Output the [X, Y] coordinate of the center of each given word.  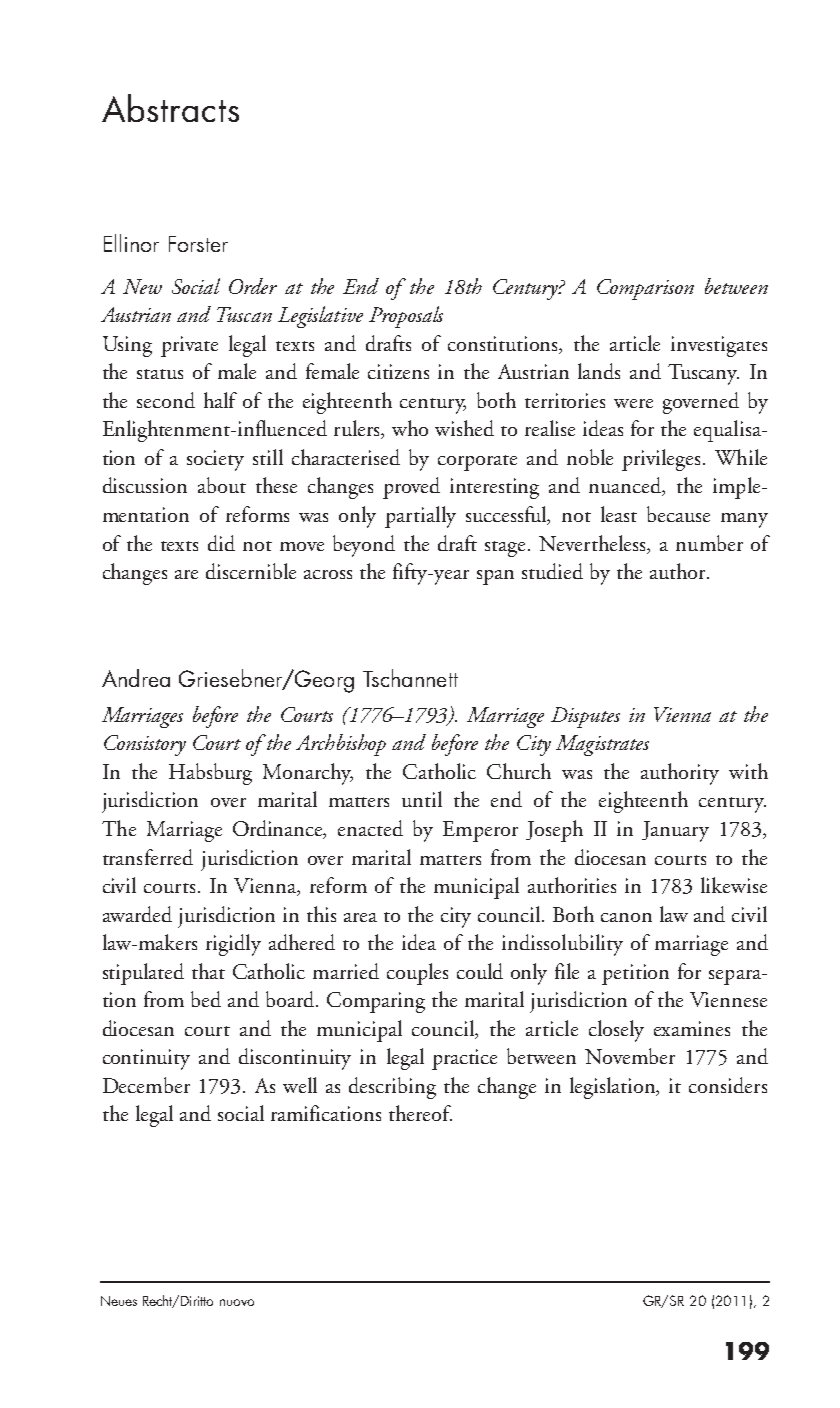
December [146, 1085]
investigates [719, 346]
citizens [398, 371]
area [360, 917]
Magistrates [602, 745]
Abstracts [170, 108]
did [221, 543]
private [189, 346]
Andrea [136, 678]
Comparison [645, 289]
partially [420, 517]
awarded [137, 914]
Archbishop [341, 745]
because [678, 514]
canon [626, 917]
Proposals [406, 317]
